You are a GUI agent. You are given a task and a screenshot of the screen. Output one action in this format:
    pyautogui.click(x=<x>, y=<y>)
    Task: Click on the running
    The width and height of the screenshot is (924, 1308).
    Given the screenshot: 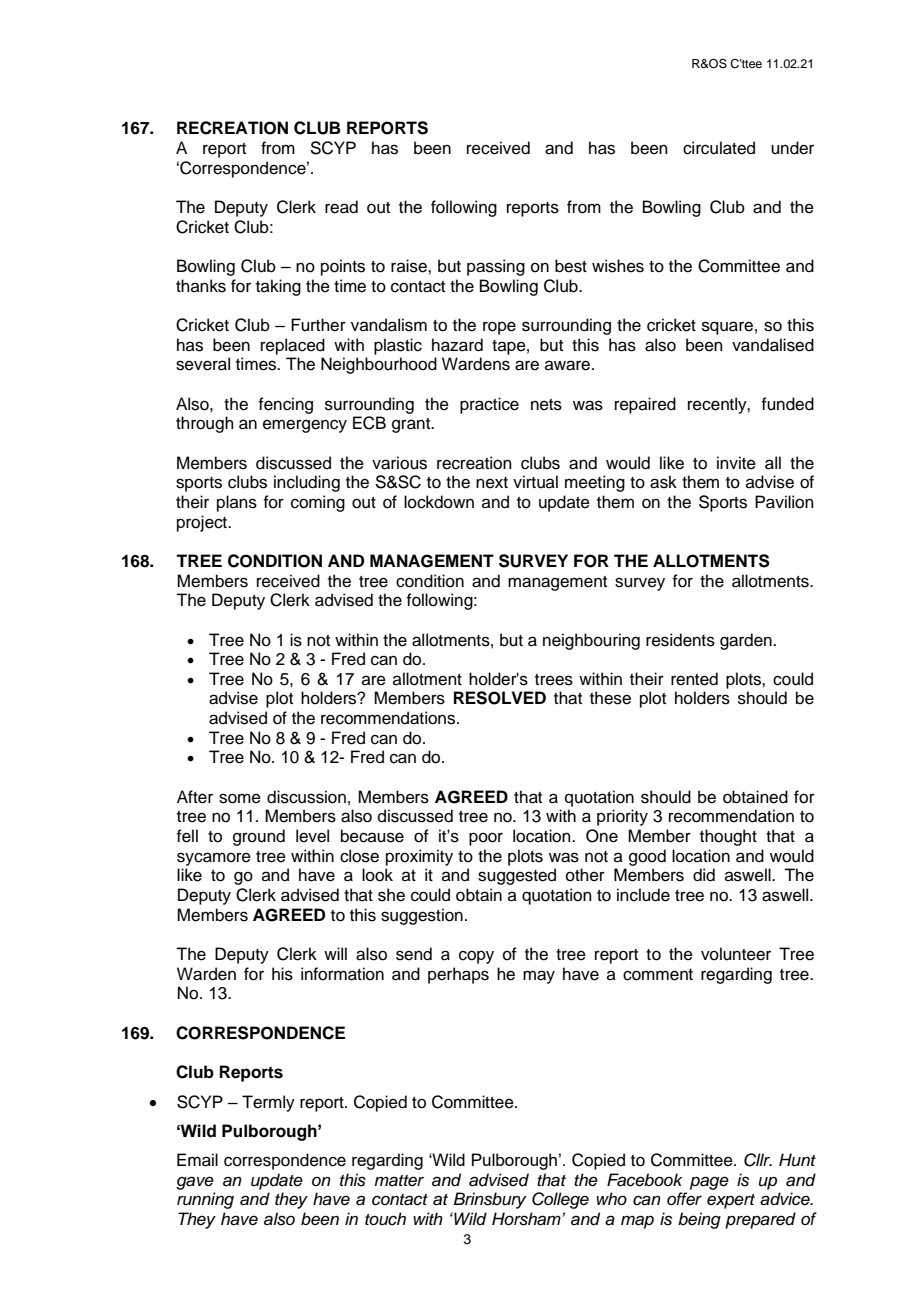 What is the action you would take?
    pyautogui.click(x=205, y=1200)
